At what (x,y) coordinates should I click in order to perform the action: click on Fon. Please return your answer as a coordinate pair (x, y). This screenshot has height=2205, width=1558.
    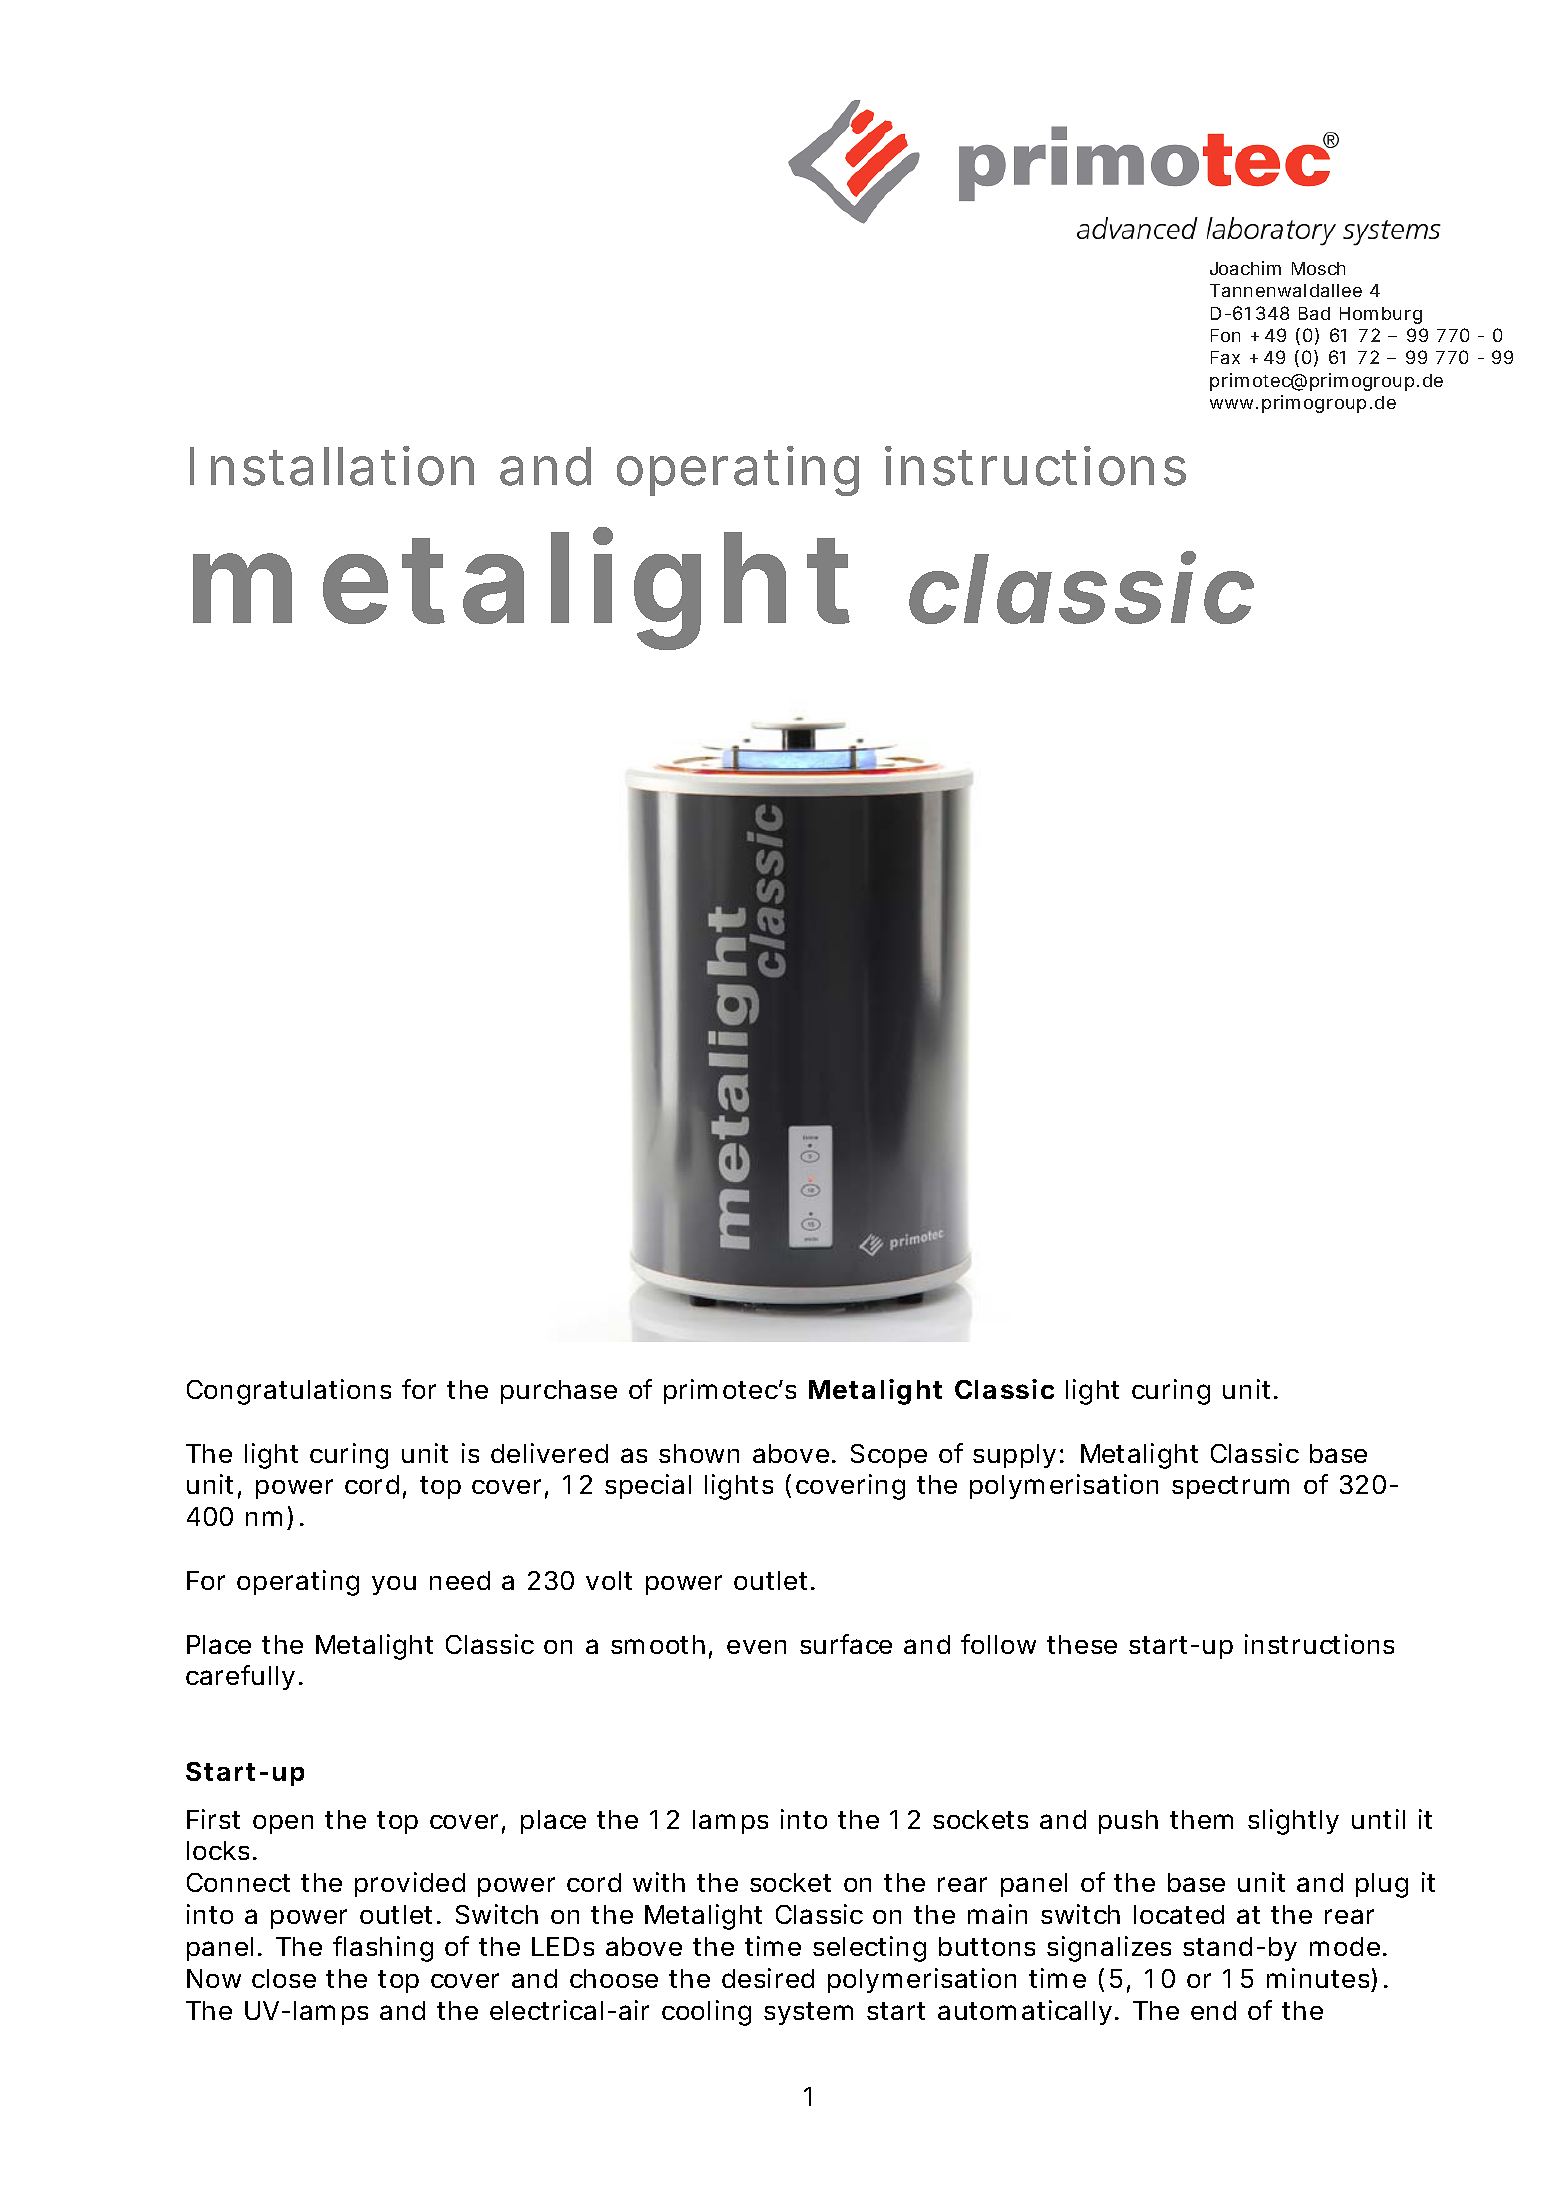
    Looking at the image, I should click on (1225, 335).
